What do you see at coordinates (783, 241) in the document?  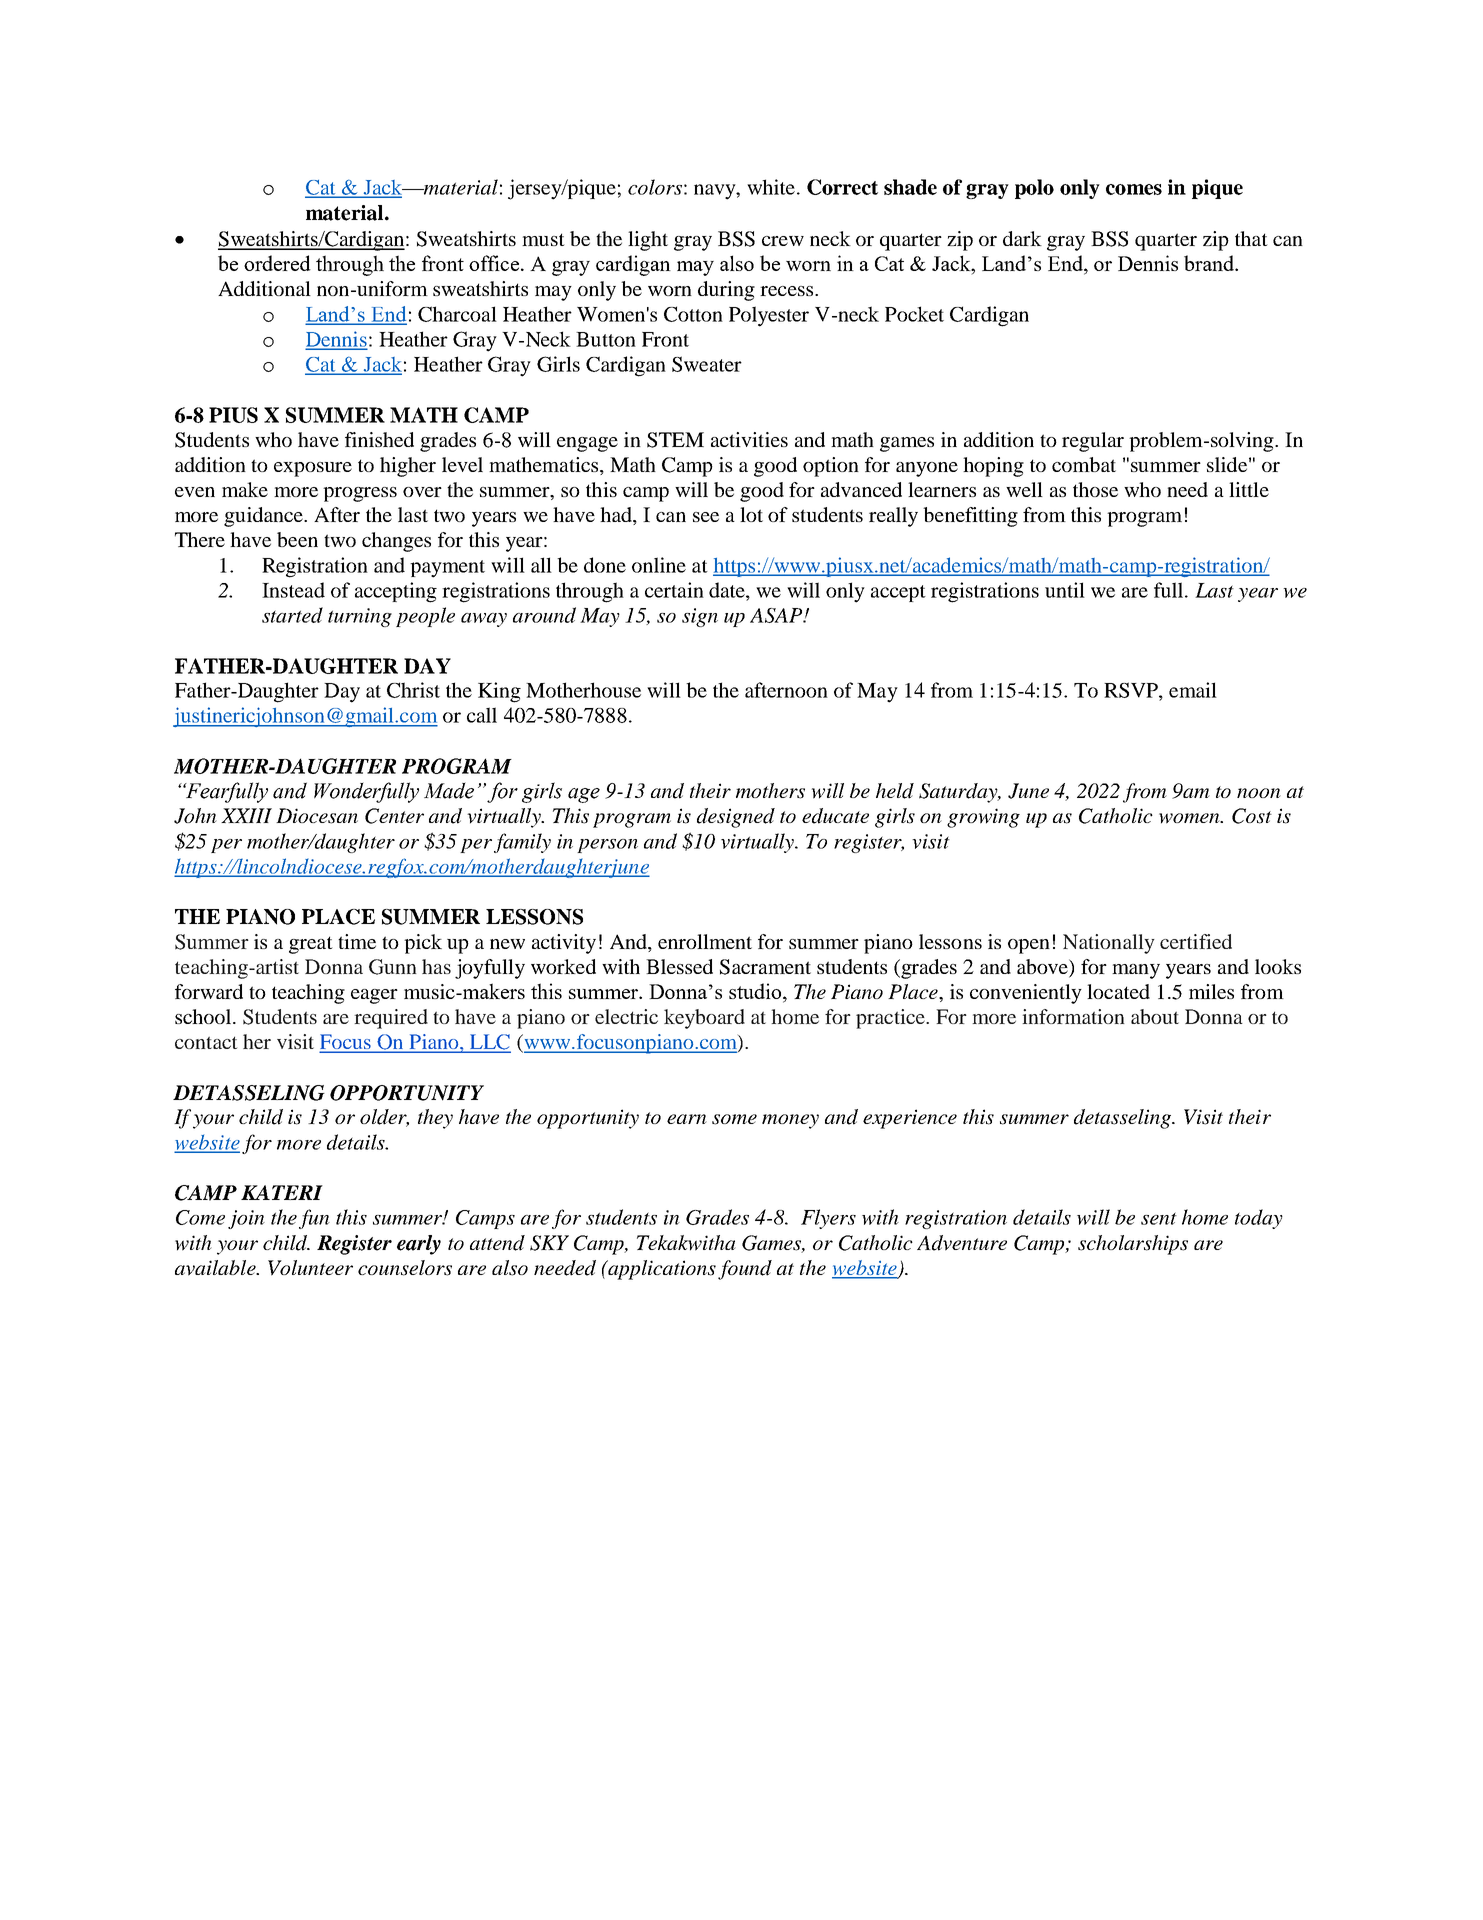 I see `crew` at bounding box center [783, 241].
